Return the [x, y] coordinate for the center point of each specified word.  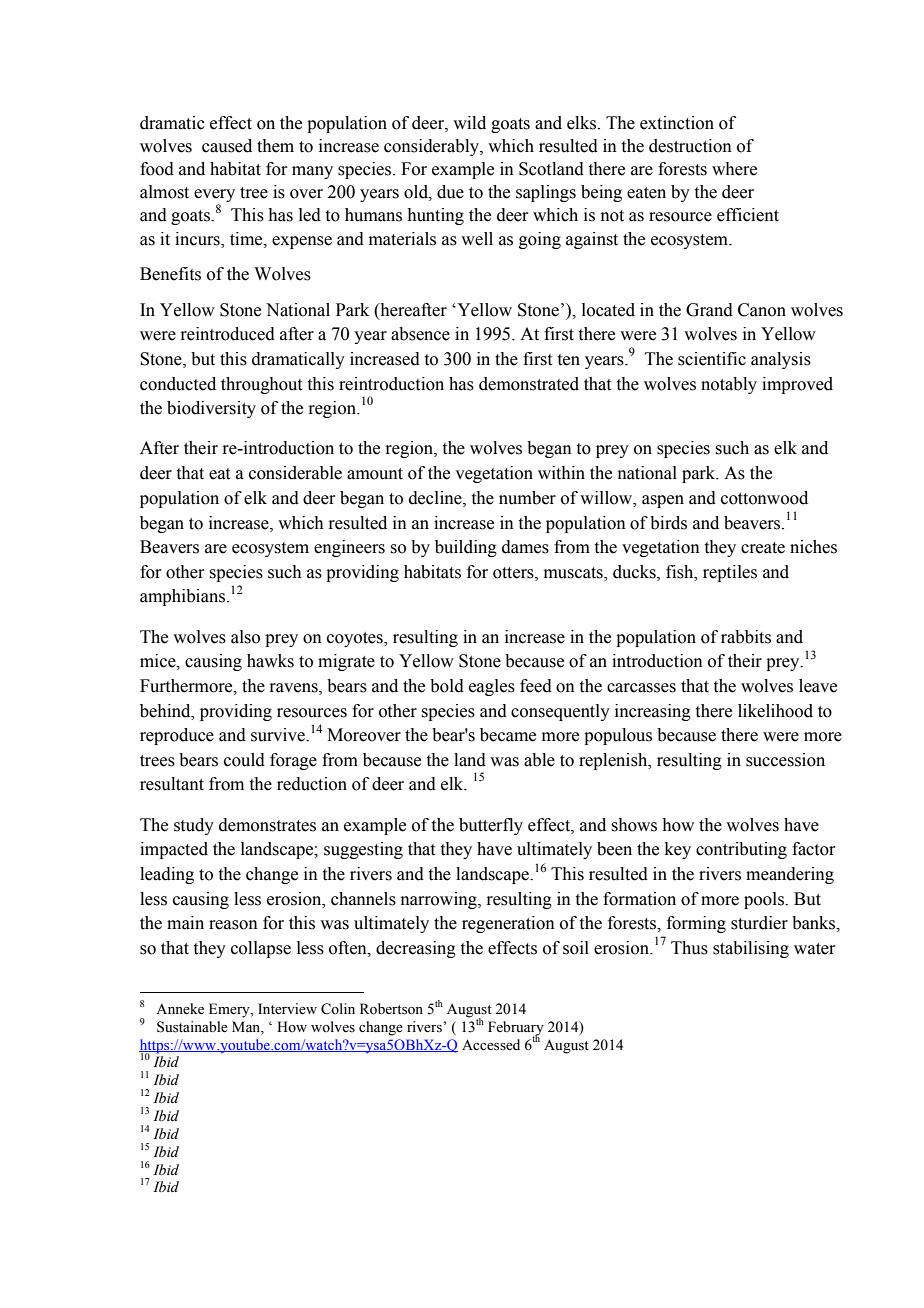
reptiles [730, 573]
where [734, 169]
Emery [230, 1010]
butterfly [491, 826]
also [245, 637]
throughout [261, 385]
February [516, 1029]
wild [469, 123]
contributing [741, 850]
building [466, 548]
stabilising [751, 949]
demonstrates [267, 825]
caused [227, 146]
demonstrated [529, 384]
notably [729, 385]
